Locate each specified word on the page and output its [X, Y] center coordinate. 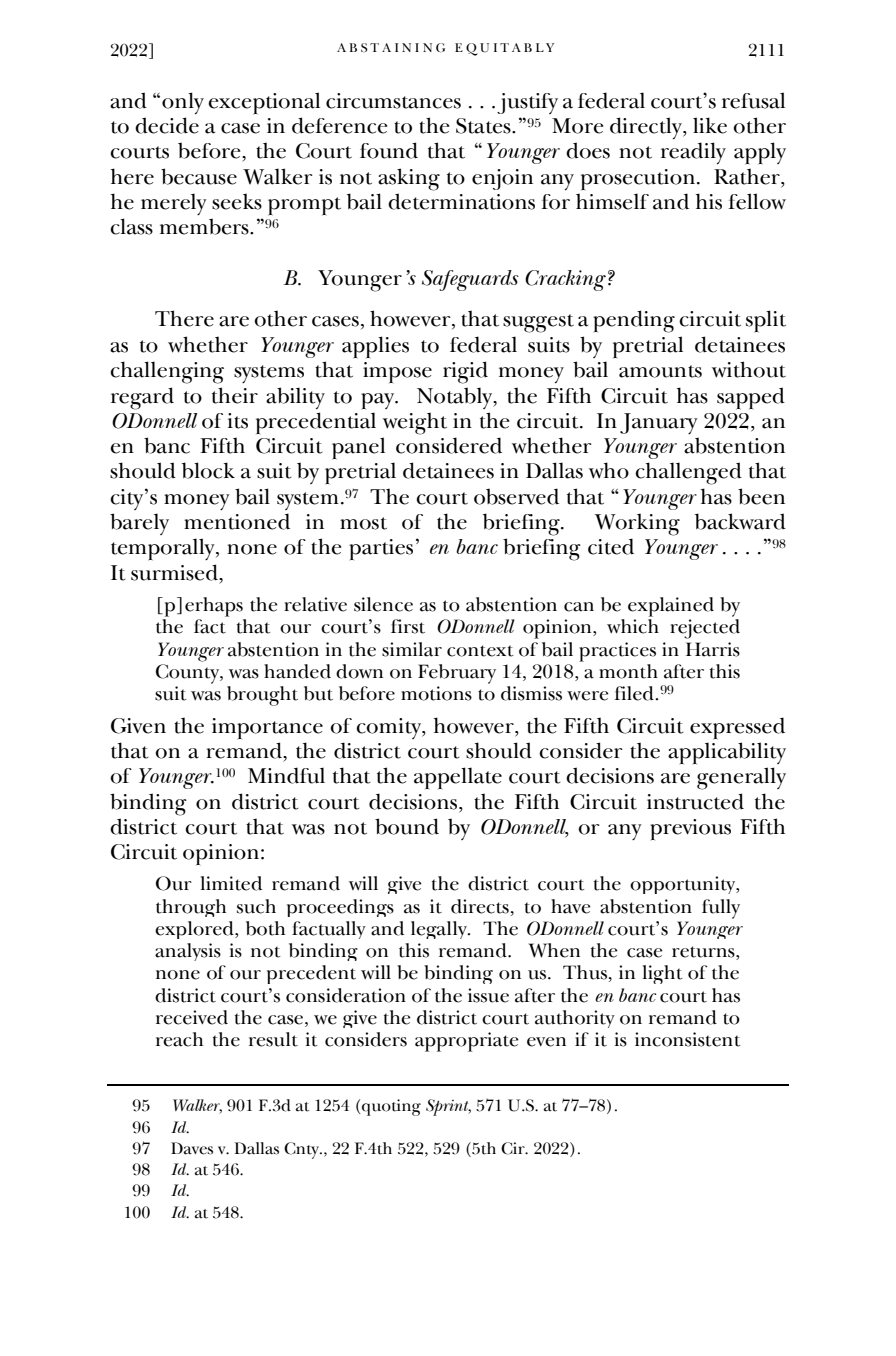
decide [167, 125]
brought [262, 696]
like [710, 125]
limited [231, 883]
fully [721, 909]
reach [179, 1039]
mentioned [237, 521]
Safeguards [470, 280]
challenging [167, 372]
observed [516, 496]
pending [634, 321]
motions [436, 693]
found [389, 150]
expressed [737, 728]
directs [480, 906]
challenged [688, 473]
